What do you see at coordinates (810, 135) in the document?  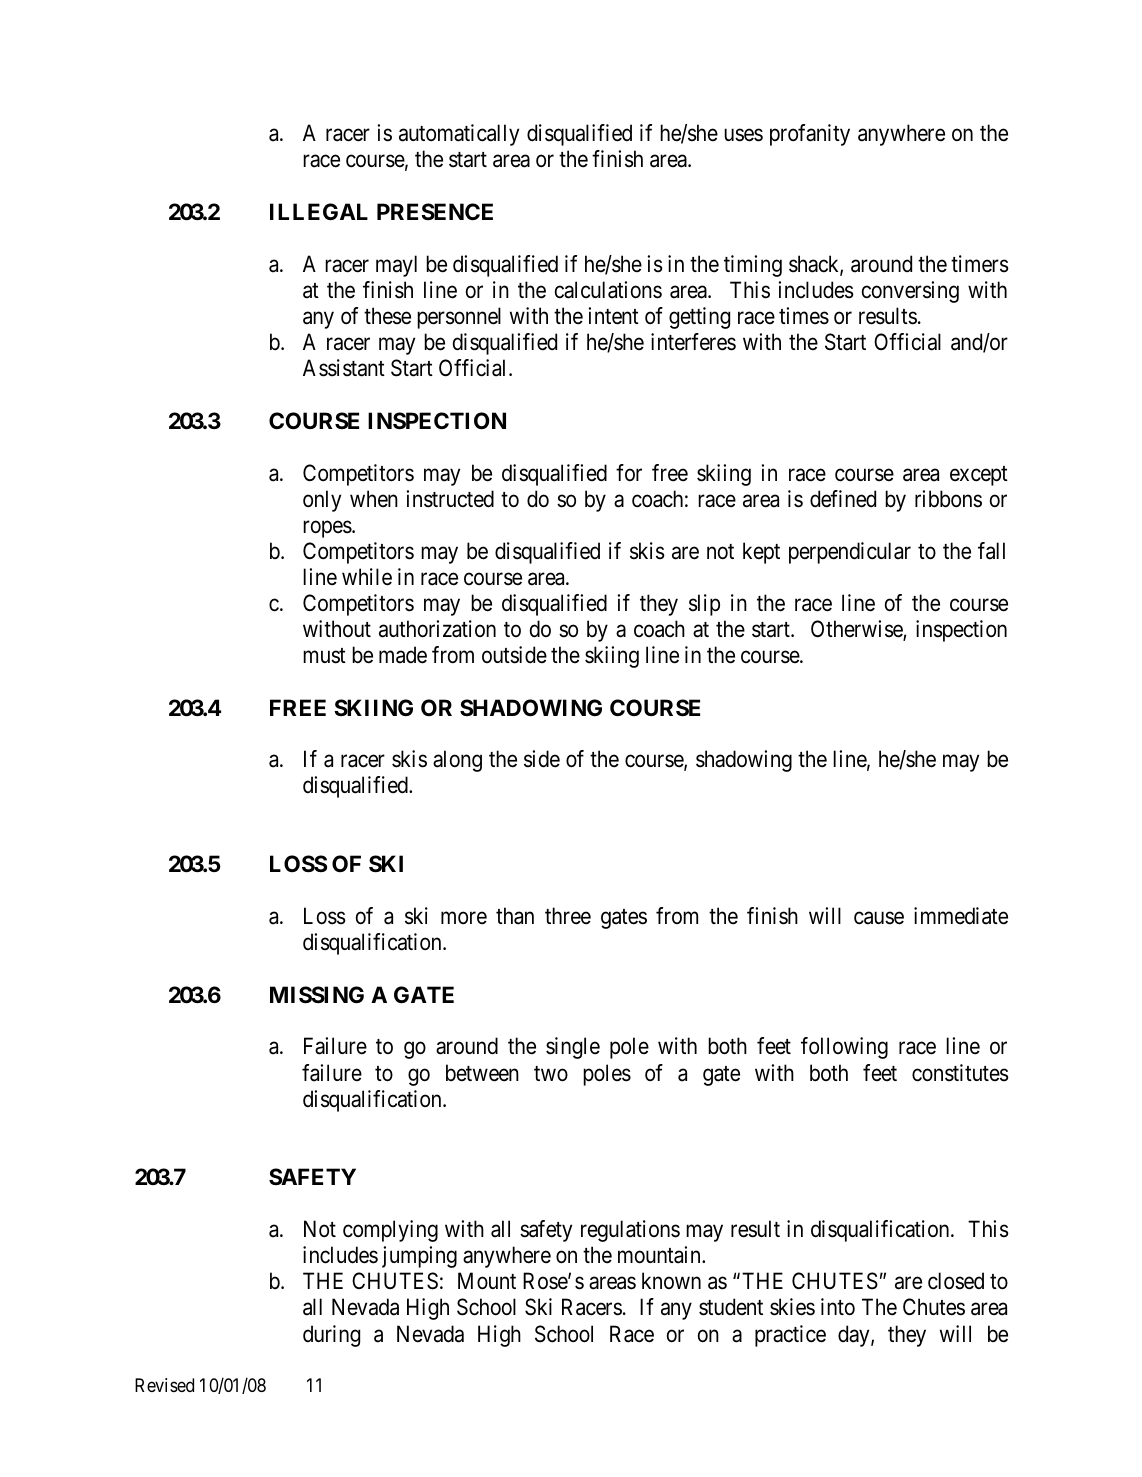 I see `profanity` at bounding box center [810, 135].
